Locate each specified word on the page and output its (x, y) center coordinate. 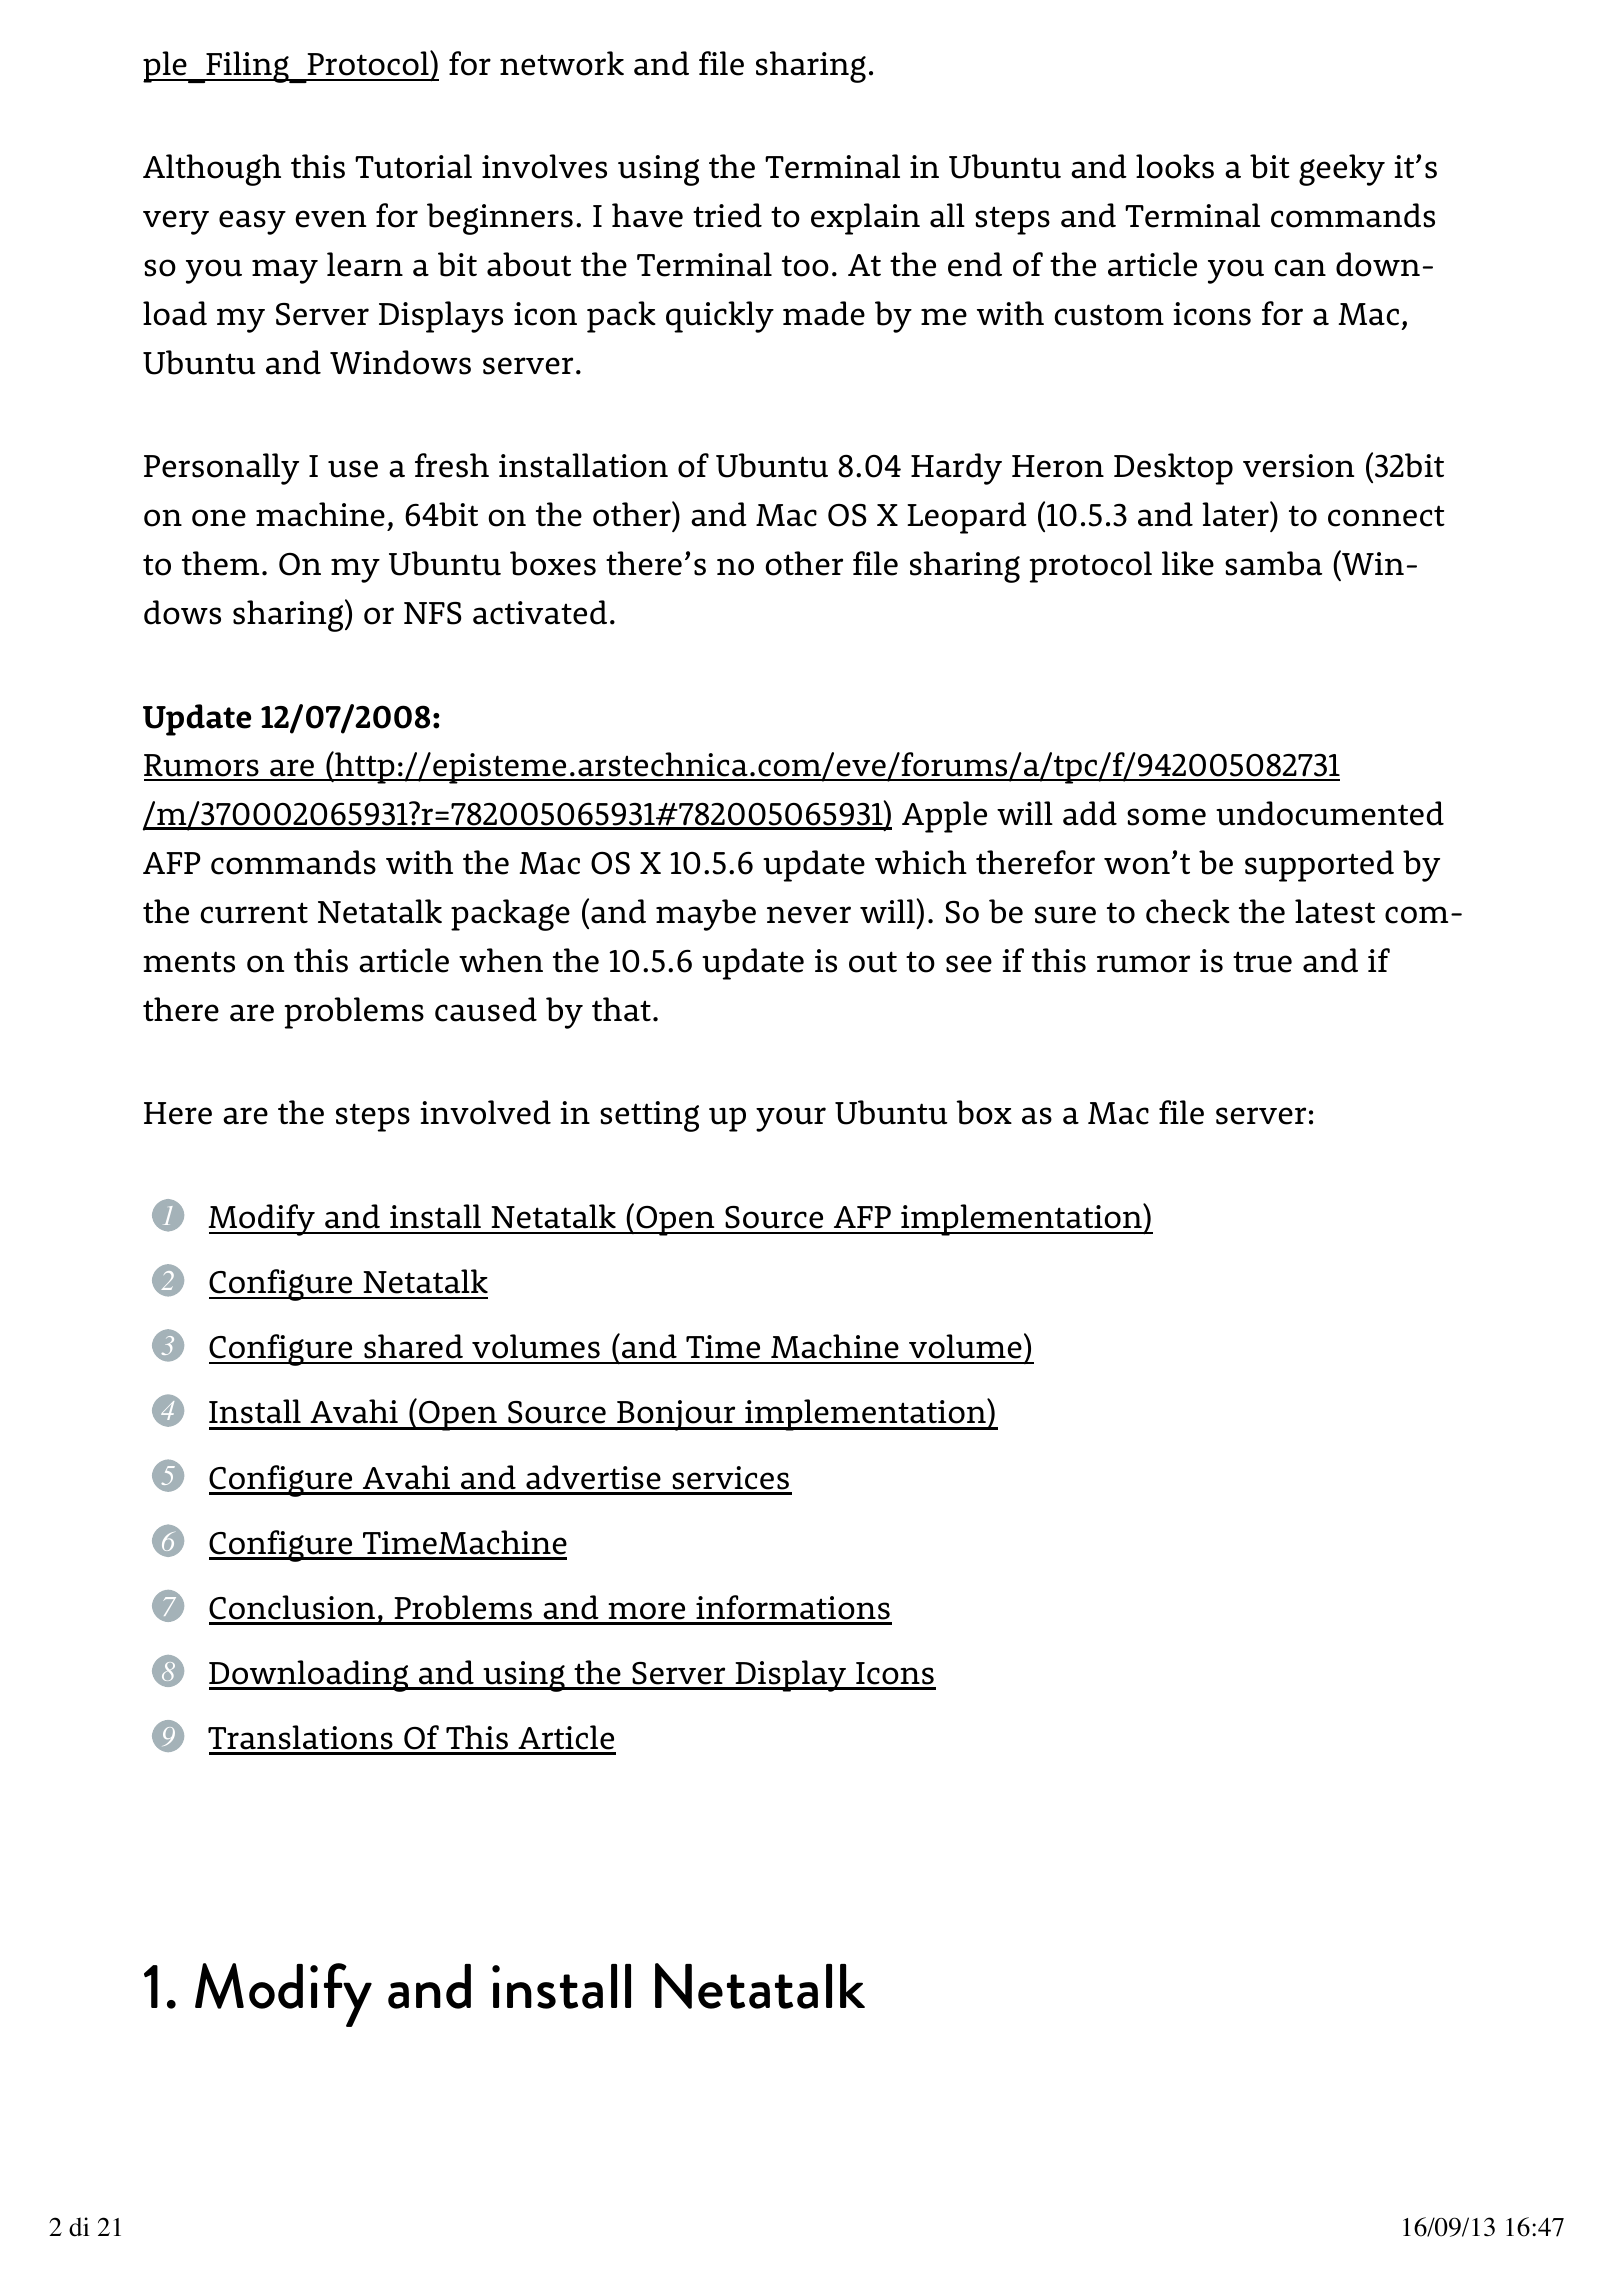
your (791, 1119)
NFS (432, 613)
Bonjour (676, 1415)
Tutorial (413, 166)
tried (727, 215)
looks (1175, 166)
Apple (944, 817)
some (1166, 817)
